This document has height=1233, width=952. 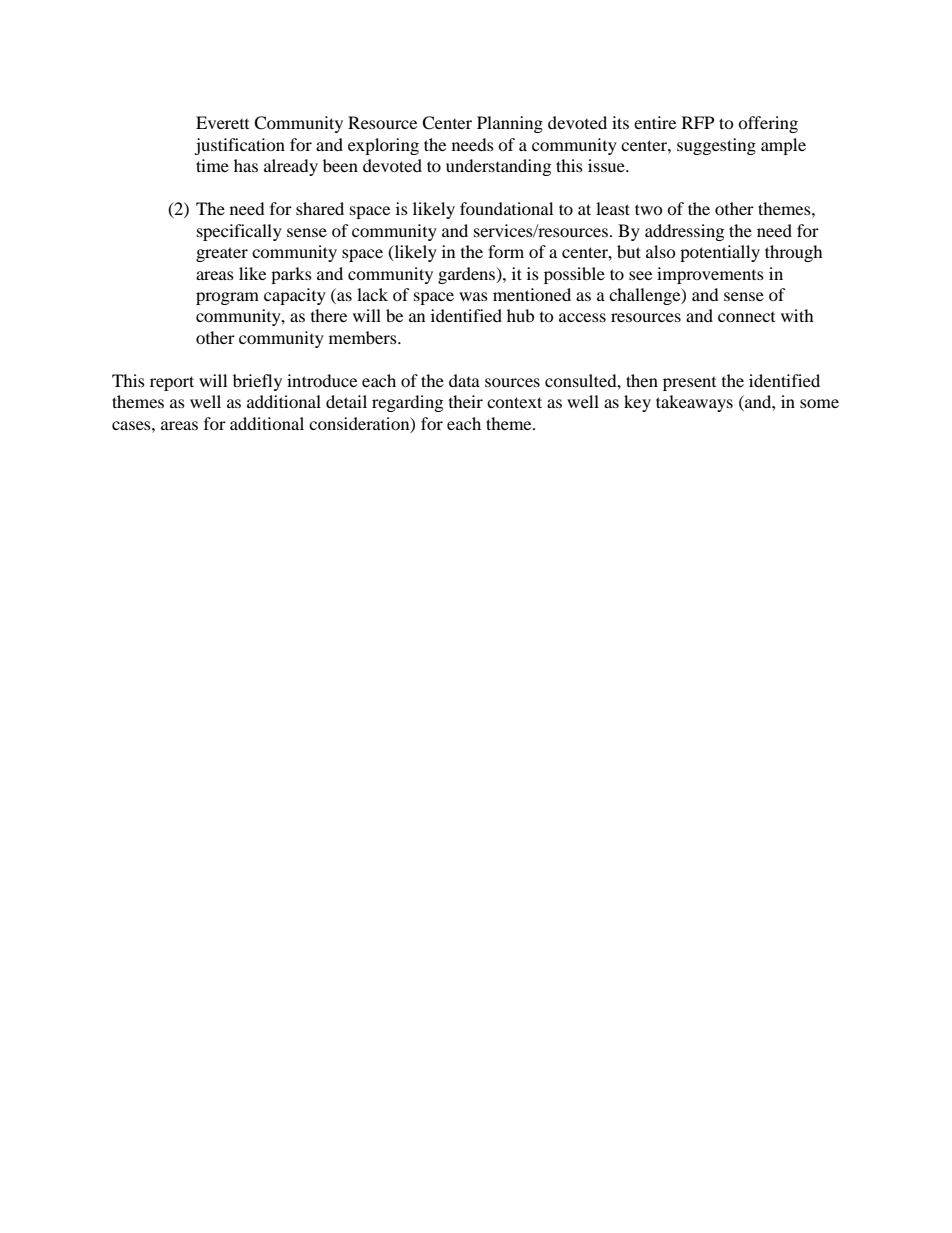 What do you see at coordinates (768, 124) in the document?
I see `offering` at bounding box center [768, 124].
